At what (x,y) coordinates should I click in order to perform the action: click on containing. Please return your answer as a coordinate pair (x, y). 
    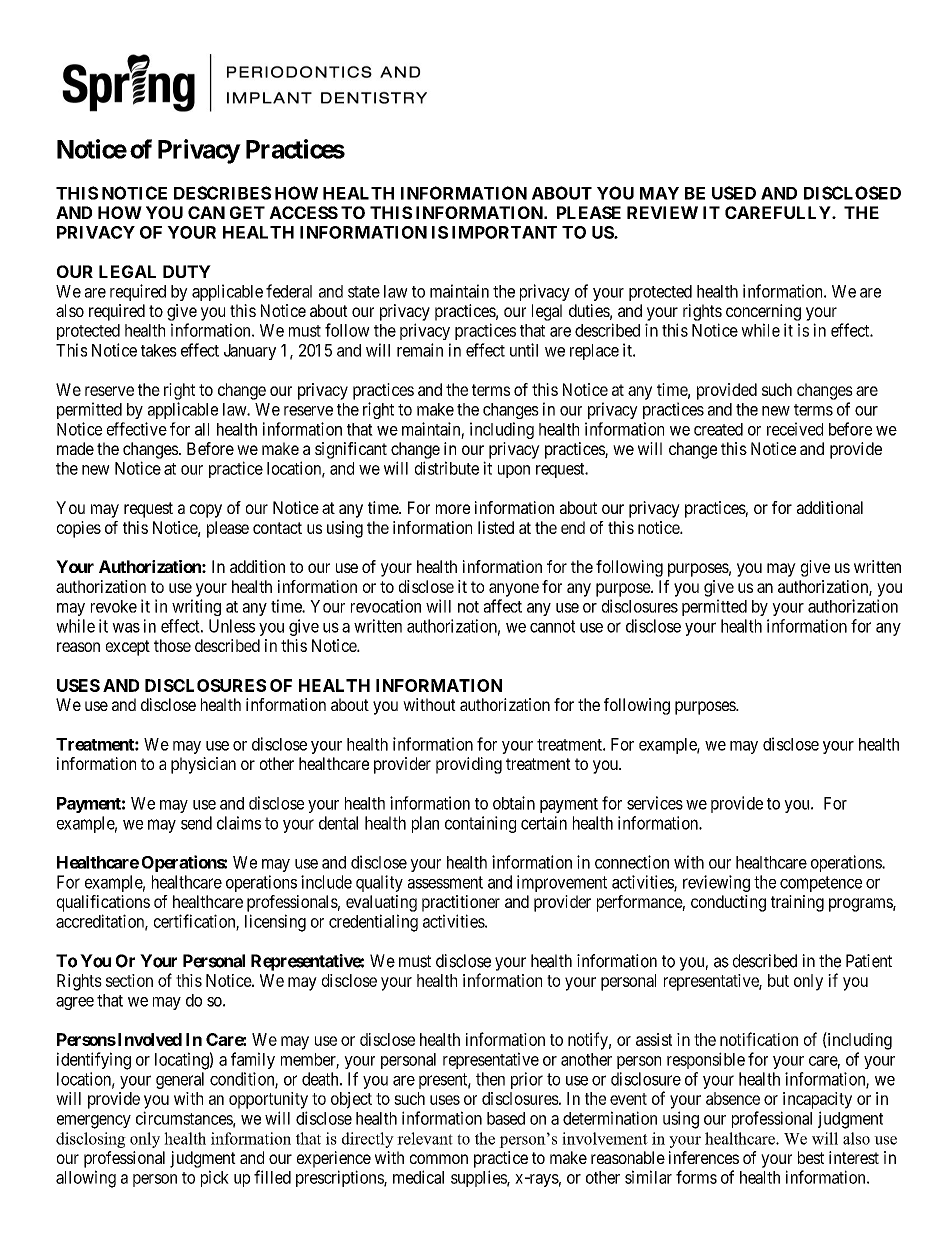
    Looking at the image, I should click on (480, 824).
